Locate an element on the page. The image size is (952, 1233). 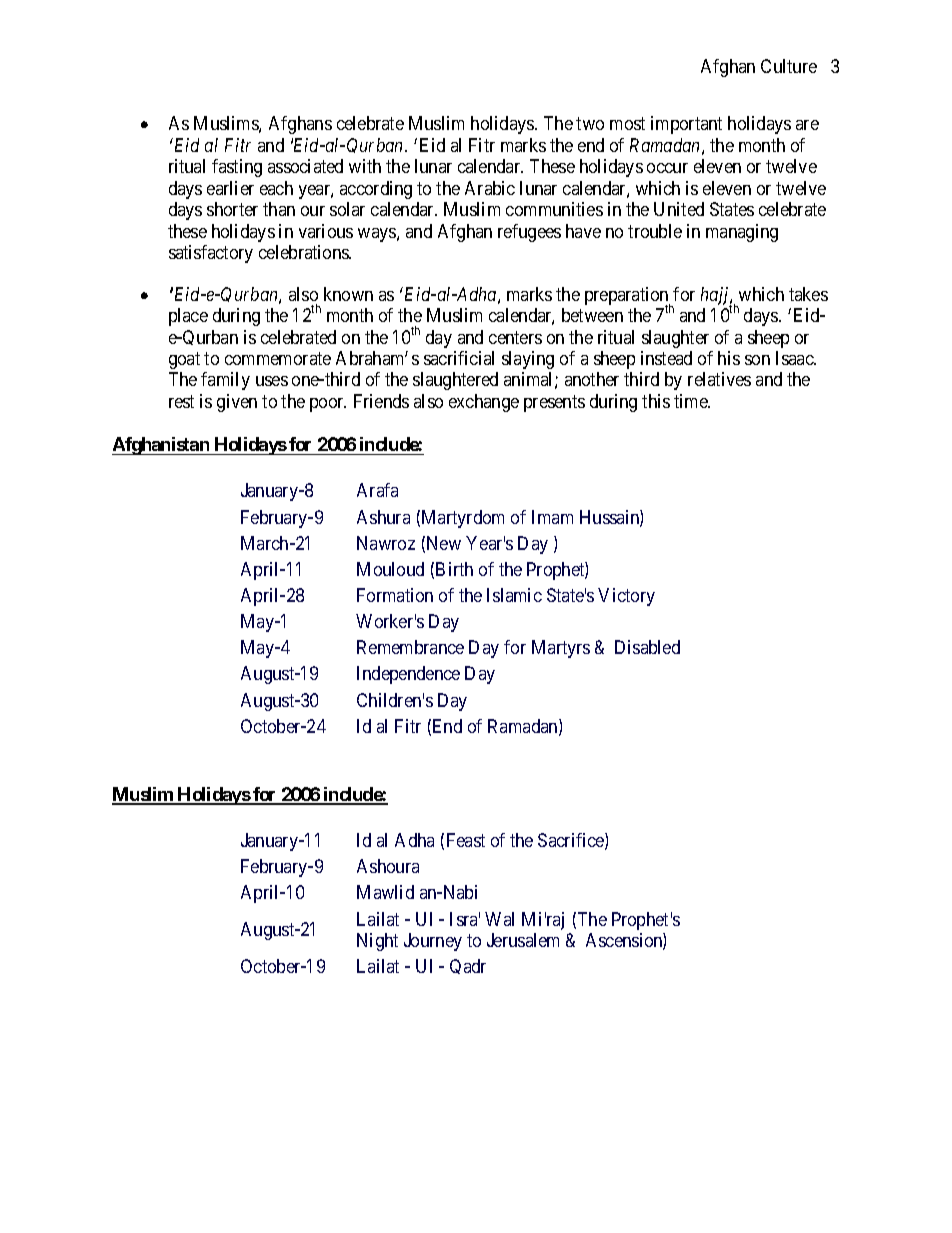
Disabled is located at coordinates (647, 647).
